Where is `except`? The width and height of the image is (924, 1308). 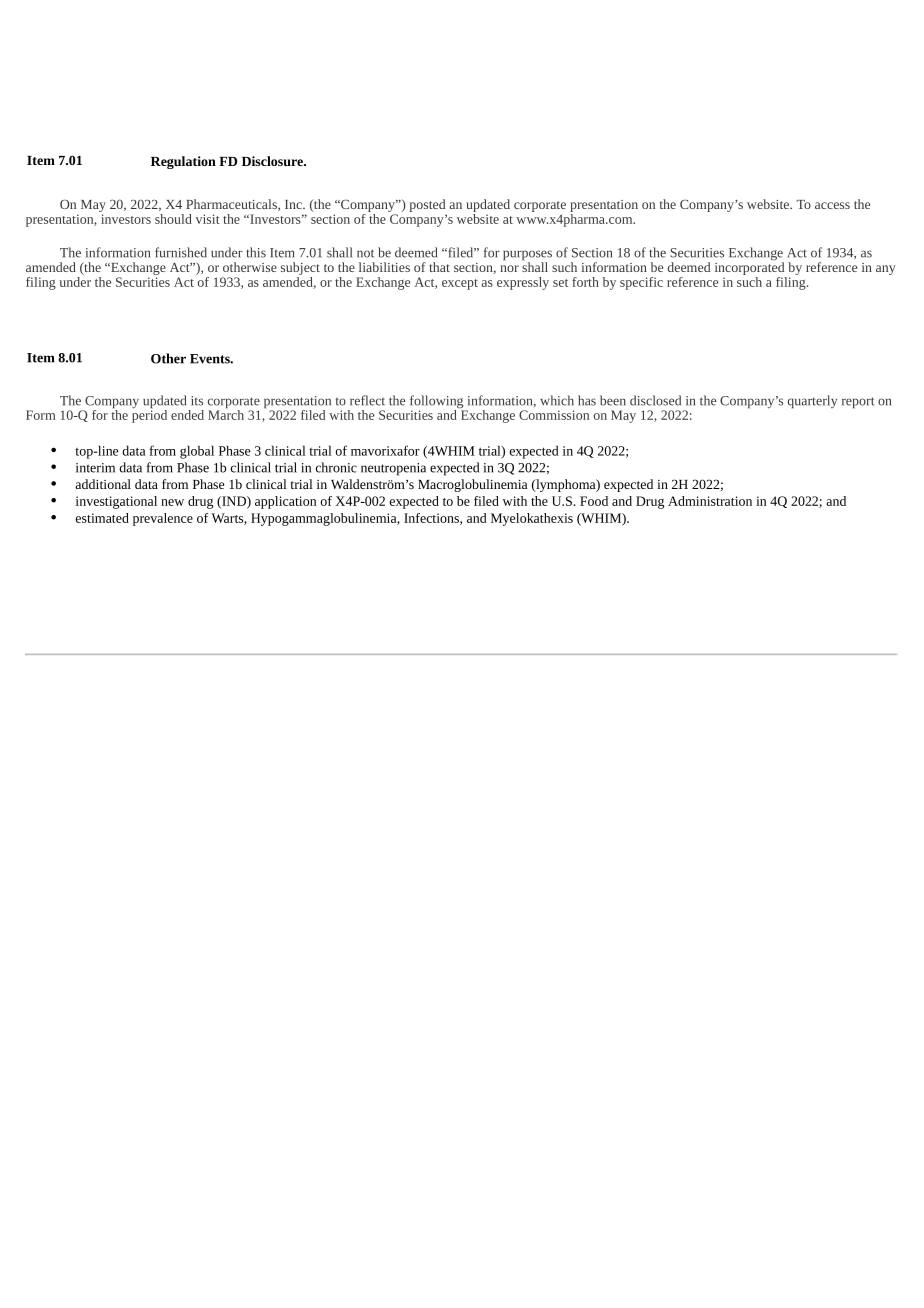
except is located at coordinates (460, 284).
